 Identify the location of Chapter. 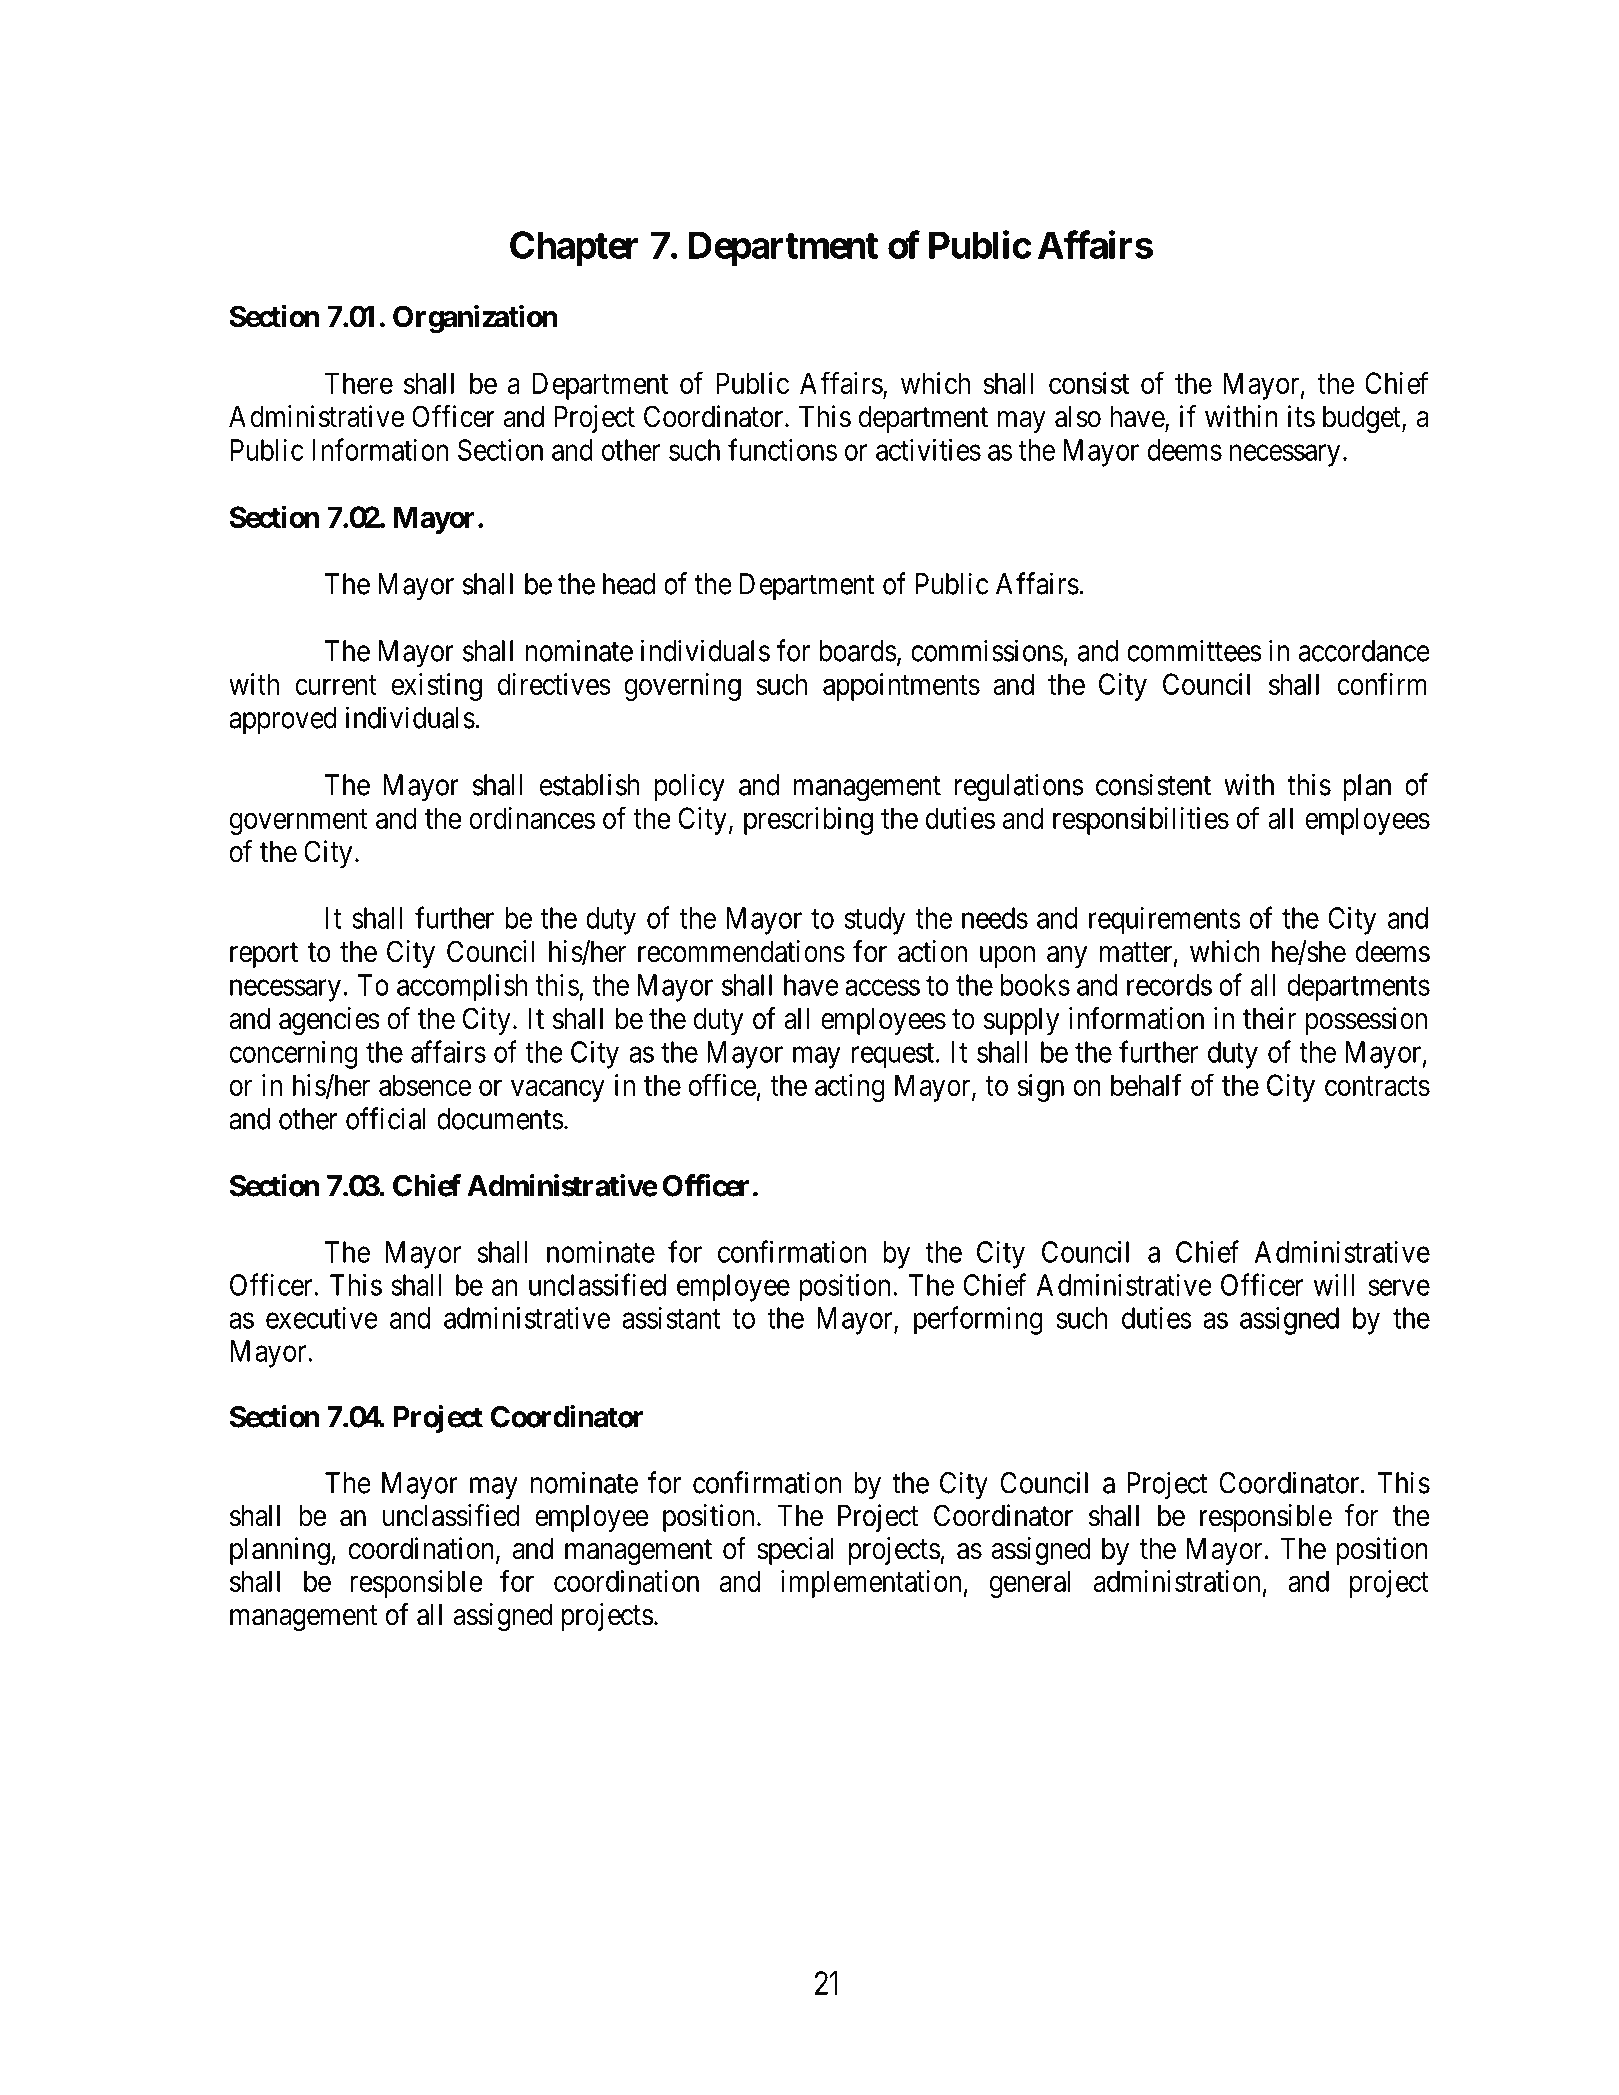
(574, 248).
